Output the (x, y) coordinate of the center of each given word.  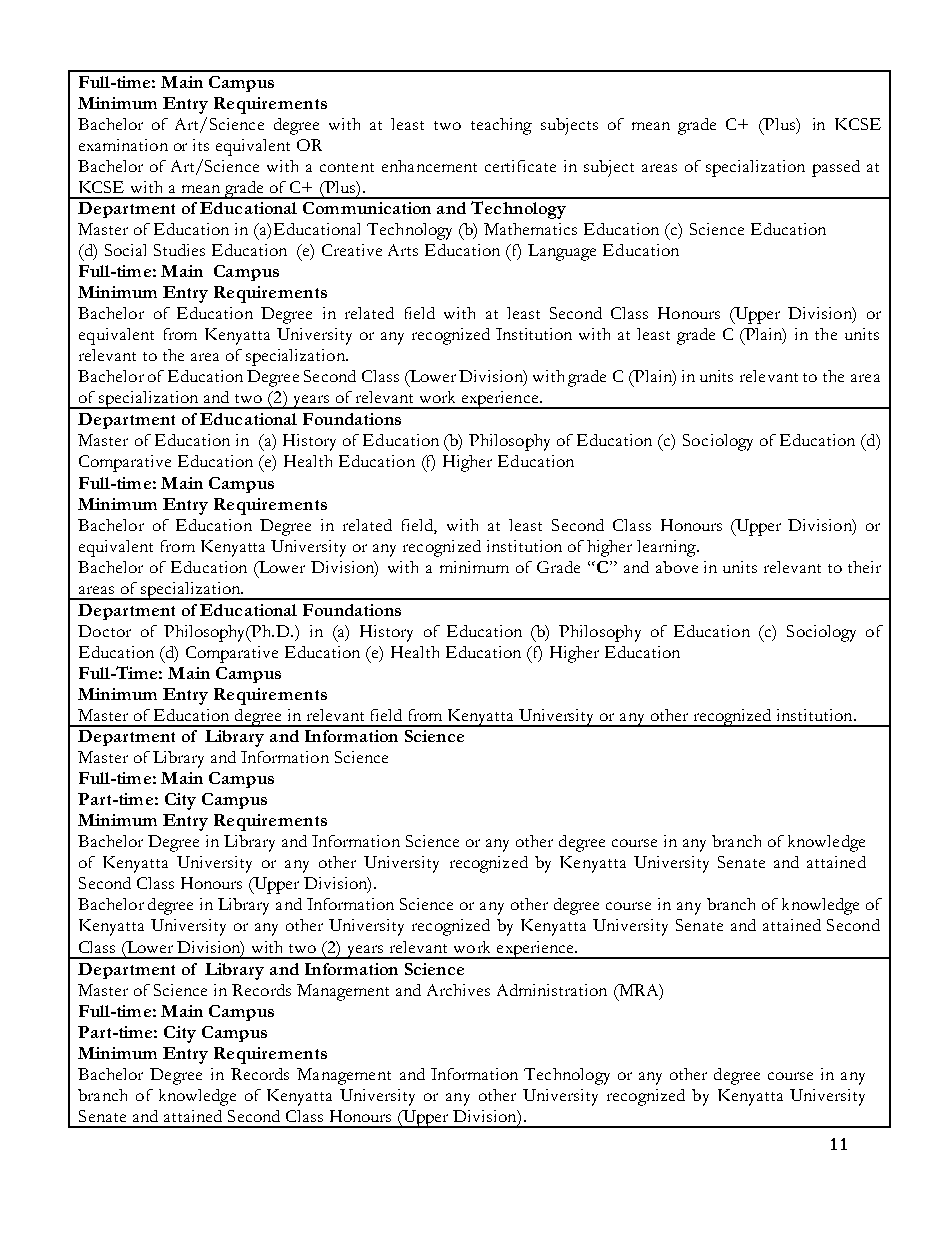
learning (668, 548)
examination (123, 145)
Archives (458, 990)
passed (836, 168)
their (864, 567)
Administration (552, 990)
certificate (520, 166)
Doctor (104, 631)
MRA (639, 990)
